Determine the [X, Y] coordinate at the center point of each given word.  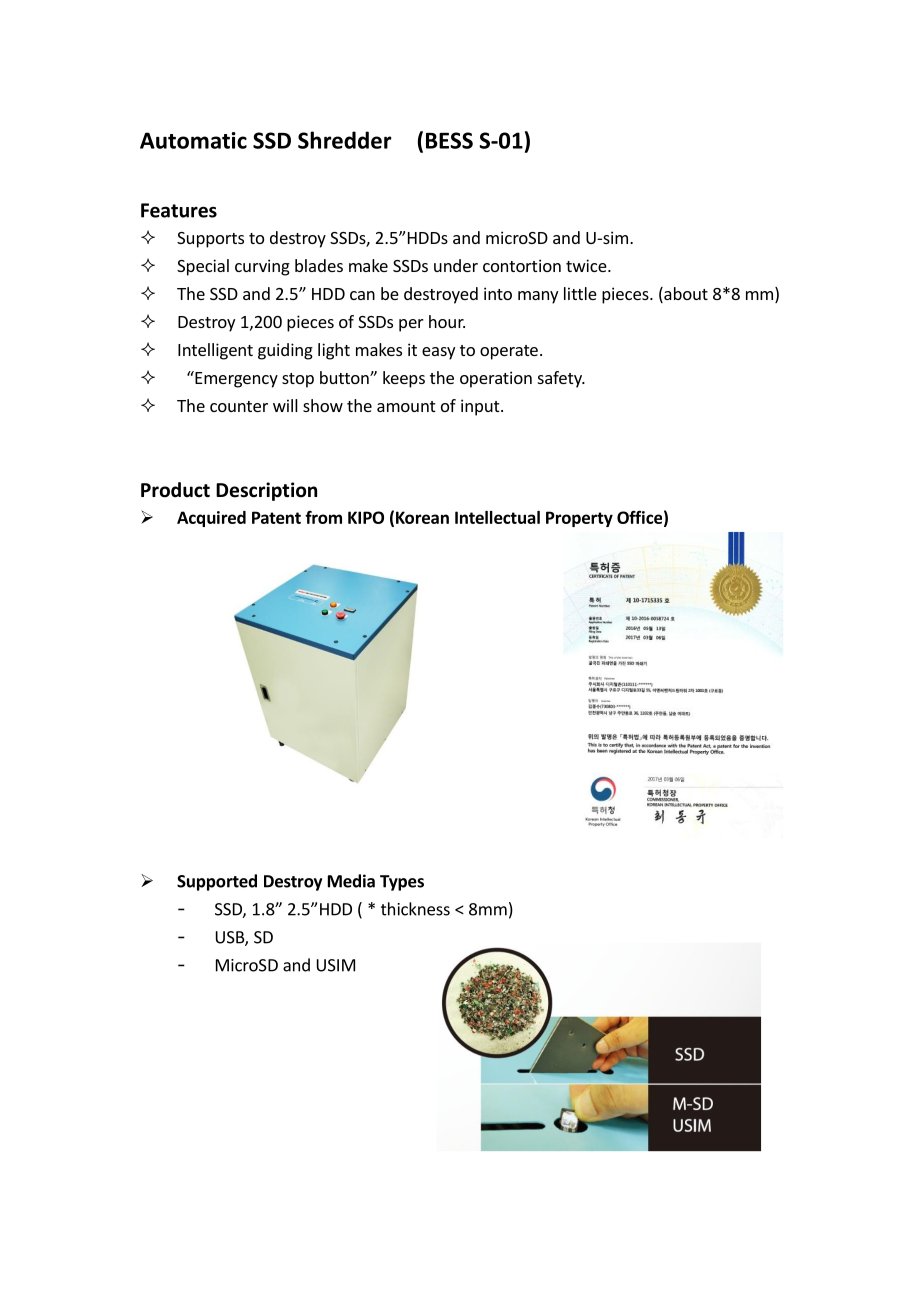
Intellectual [497, 517]
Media [351, 881]
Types [402, 883]
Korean [422, 517]
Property [579, 519]
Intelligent [215, 351]
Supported [217, 882]
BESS [449, 140]
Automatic [193, 140]
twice [586, 265]
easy [438, 353]
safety [561, 379]
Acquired [211, 519]
